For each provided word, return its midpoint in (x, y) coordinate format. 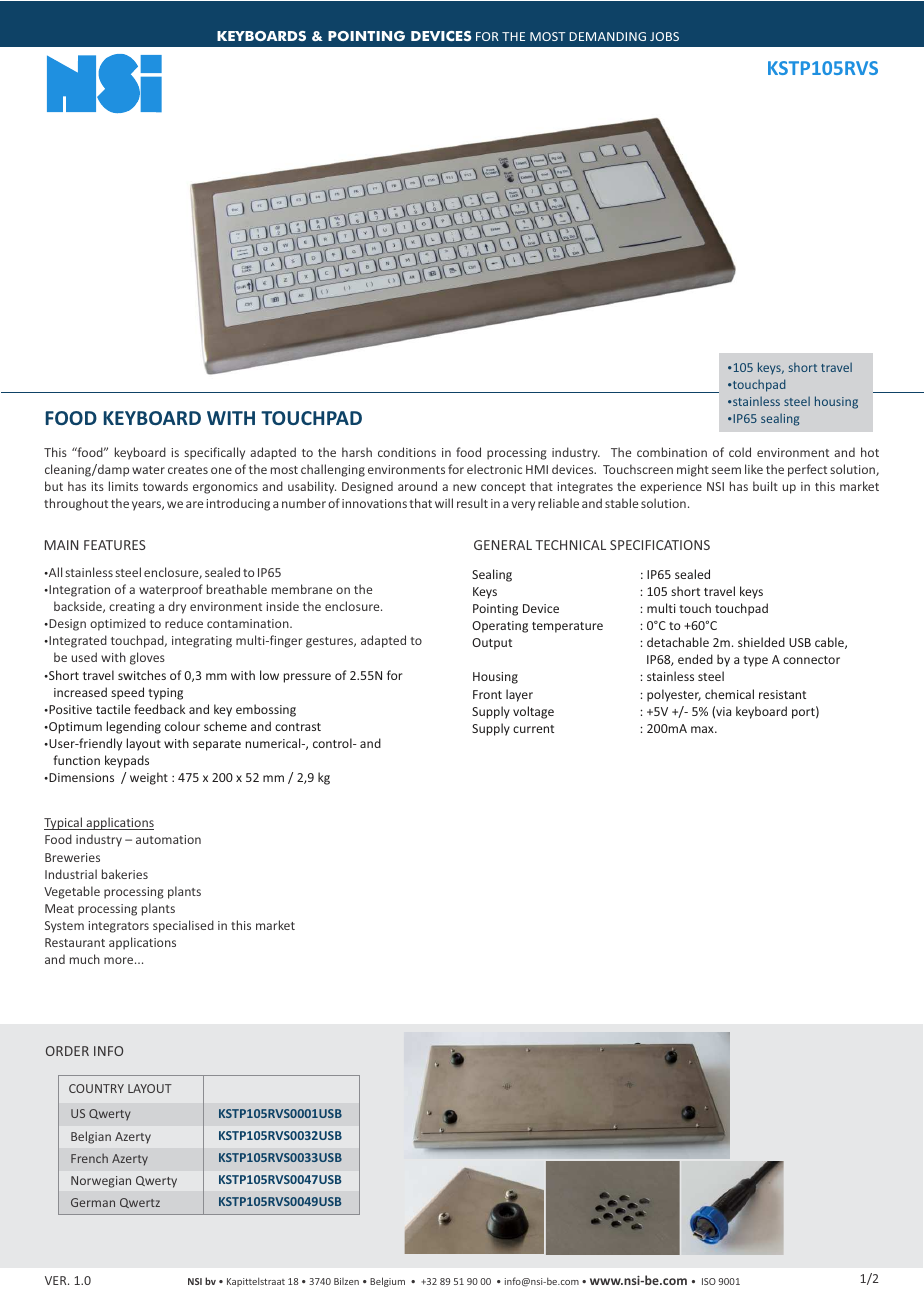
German (93, 1202)
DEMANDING (607, 36)
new (464, 487)
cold (740, 452)
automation (168, 839)
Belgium (387, 1282)
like (754, 469)
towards (165, 486)
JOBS (664, 36)
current (533, 729)
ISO (709, 1281)
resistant (782, 694)
